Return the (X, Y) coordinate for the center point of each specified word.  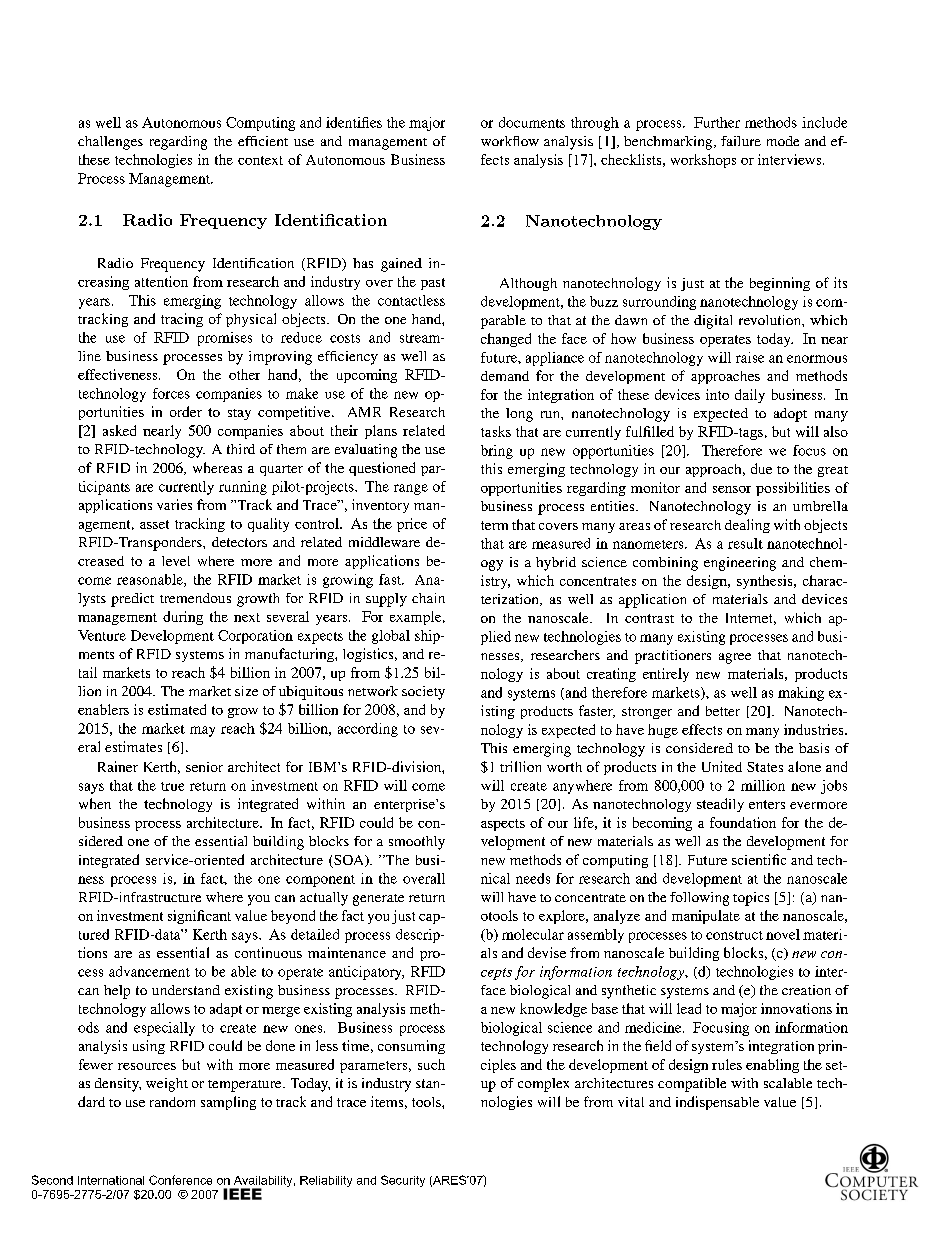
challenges (110, 143)
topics (751, 899)
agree (735, 658)
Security (403, 1181)
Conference (180, 1180)
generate (378, 900)
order (186, 411)
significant (199, 917)
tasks (496, 431)
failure (741, 141)
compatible (692, 1085)
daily (750, 396)
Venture (102, 635)
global (391, 637)
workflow (510, 141)
